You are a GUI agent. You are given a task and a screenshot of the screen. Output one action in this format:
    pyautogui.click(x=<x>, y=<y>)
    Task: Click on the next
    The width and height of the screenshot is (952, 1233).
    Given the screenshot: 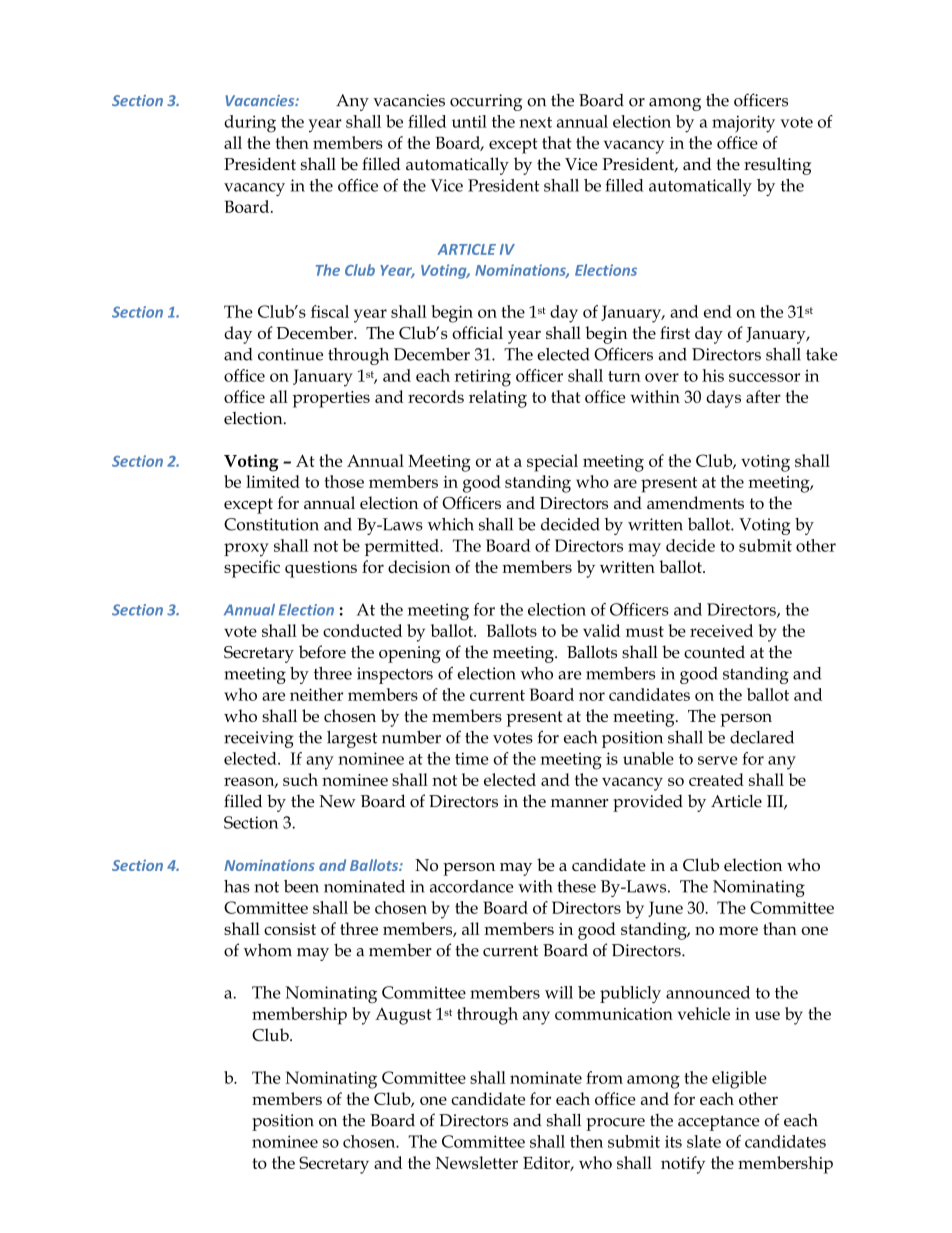 What is the action you would take?
    pyautogui.click(x=535, y=122)
